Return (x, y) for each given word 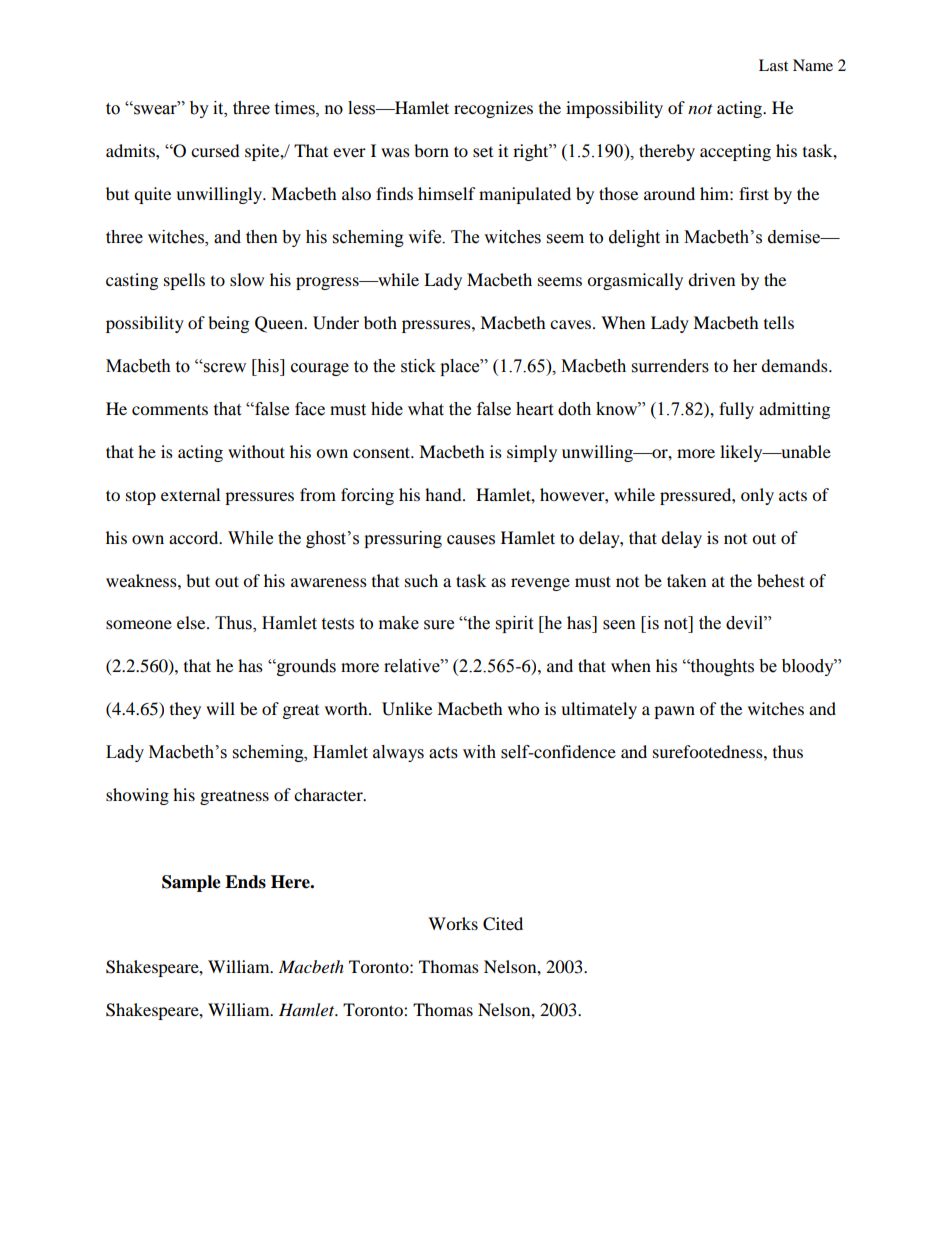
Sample (191, 883)
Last (773, 65)
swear (155, 109)
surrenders (670, 366)
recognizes (493, 109)
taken (686, 580)
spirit (514, 624)
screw (224, 367)
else (192, 622)
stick (418, 366)
